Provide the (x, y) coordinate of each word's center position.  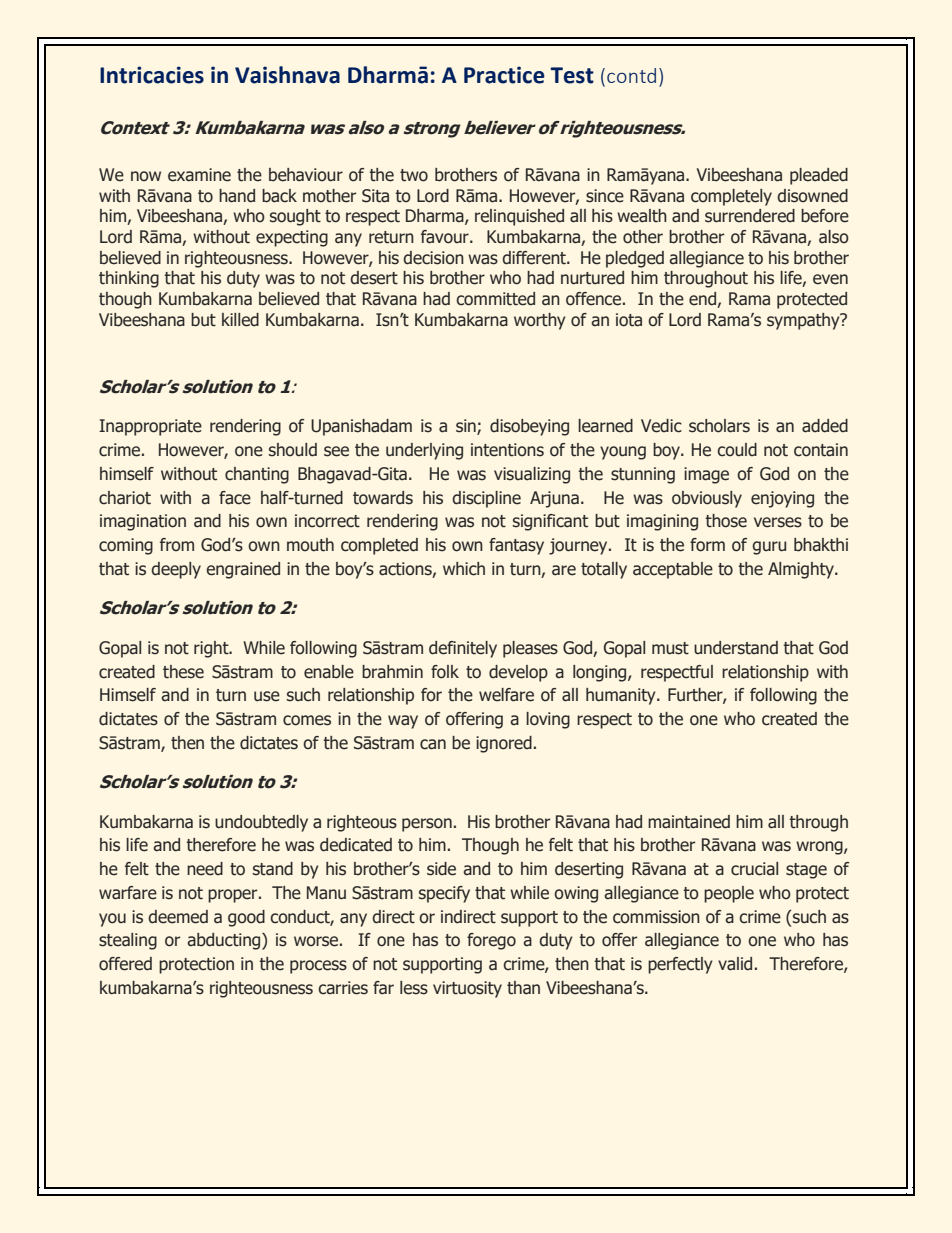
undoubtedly (261, 823)
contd (631, 75)
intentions (507, 450)
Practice (504, 75)
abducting (225, 941)
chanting (257, 475)
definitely (463, 649)
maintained (689, 822)
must (670, 648)
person (427, 825)
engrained (243, 570)
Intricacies (152, 75)
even (830, 279)
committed (495, 299)
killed (240, 320)
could (737, 450)
